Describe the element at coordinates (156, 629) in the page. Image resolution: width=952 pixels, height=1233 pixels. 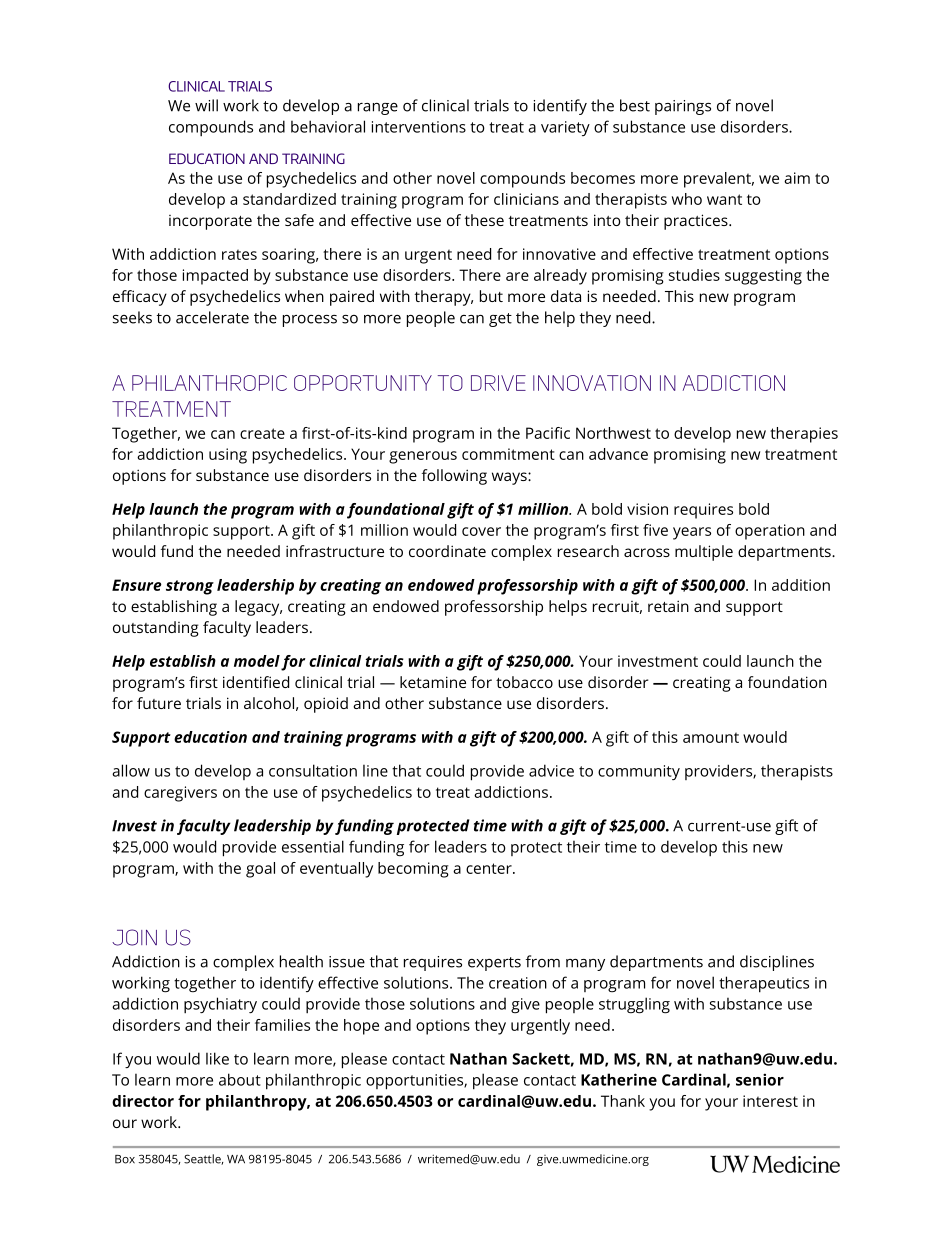
I see `outstanding` at that location.
